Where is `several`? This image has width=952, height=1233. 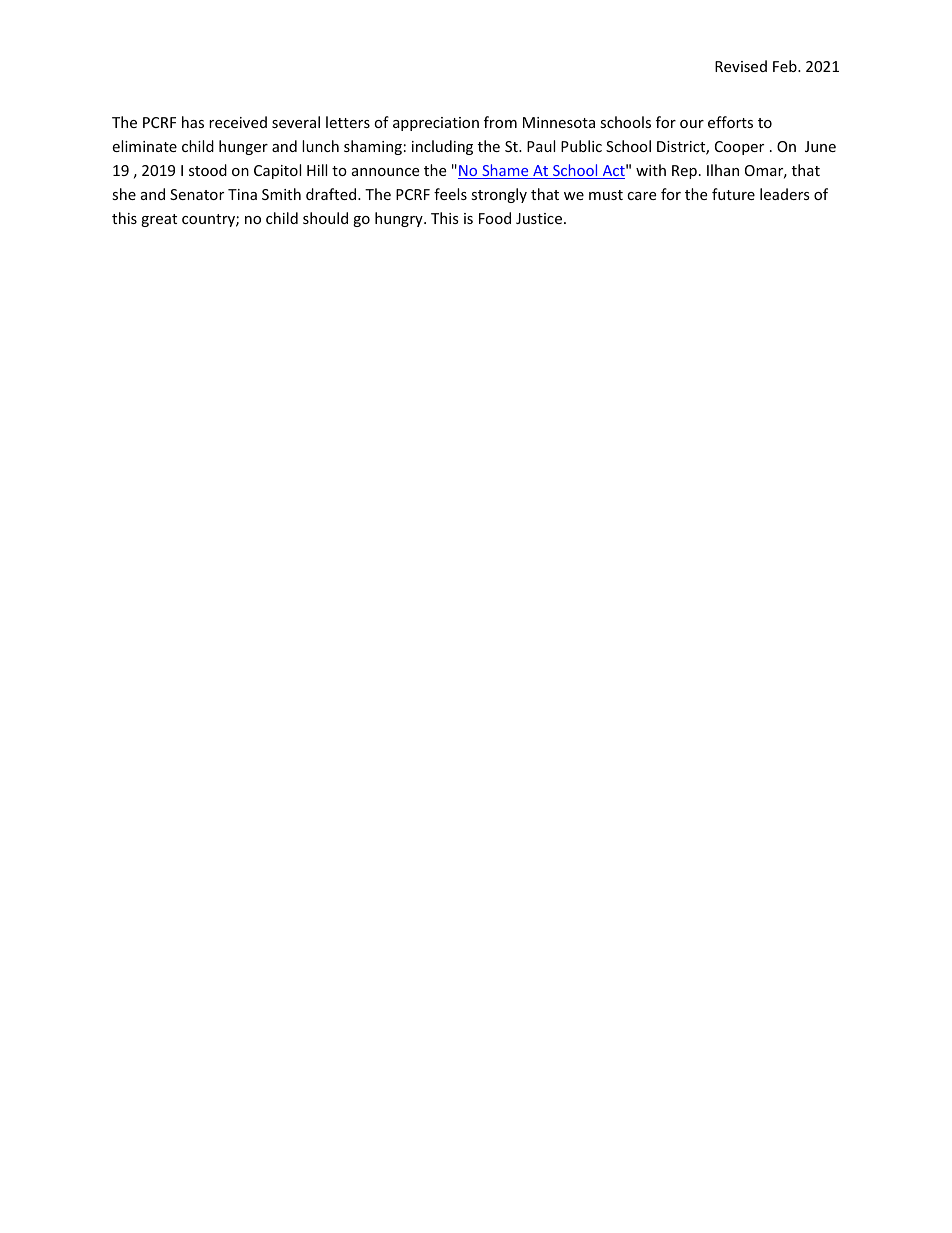
several is located at coordinates (296, 122).
